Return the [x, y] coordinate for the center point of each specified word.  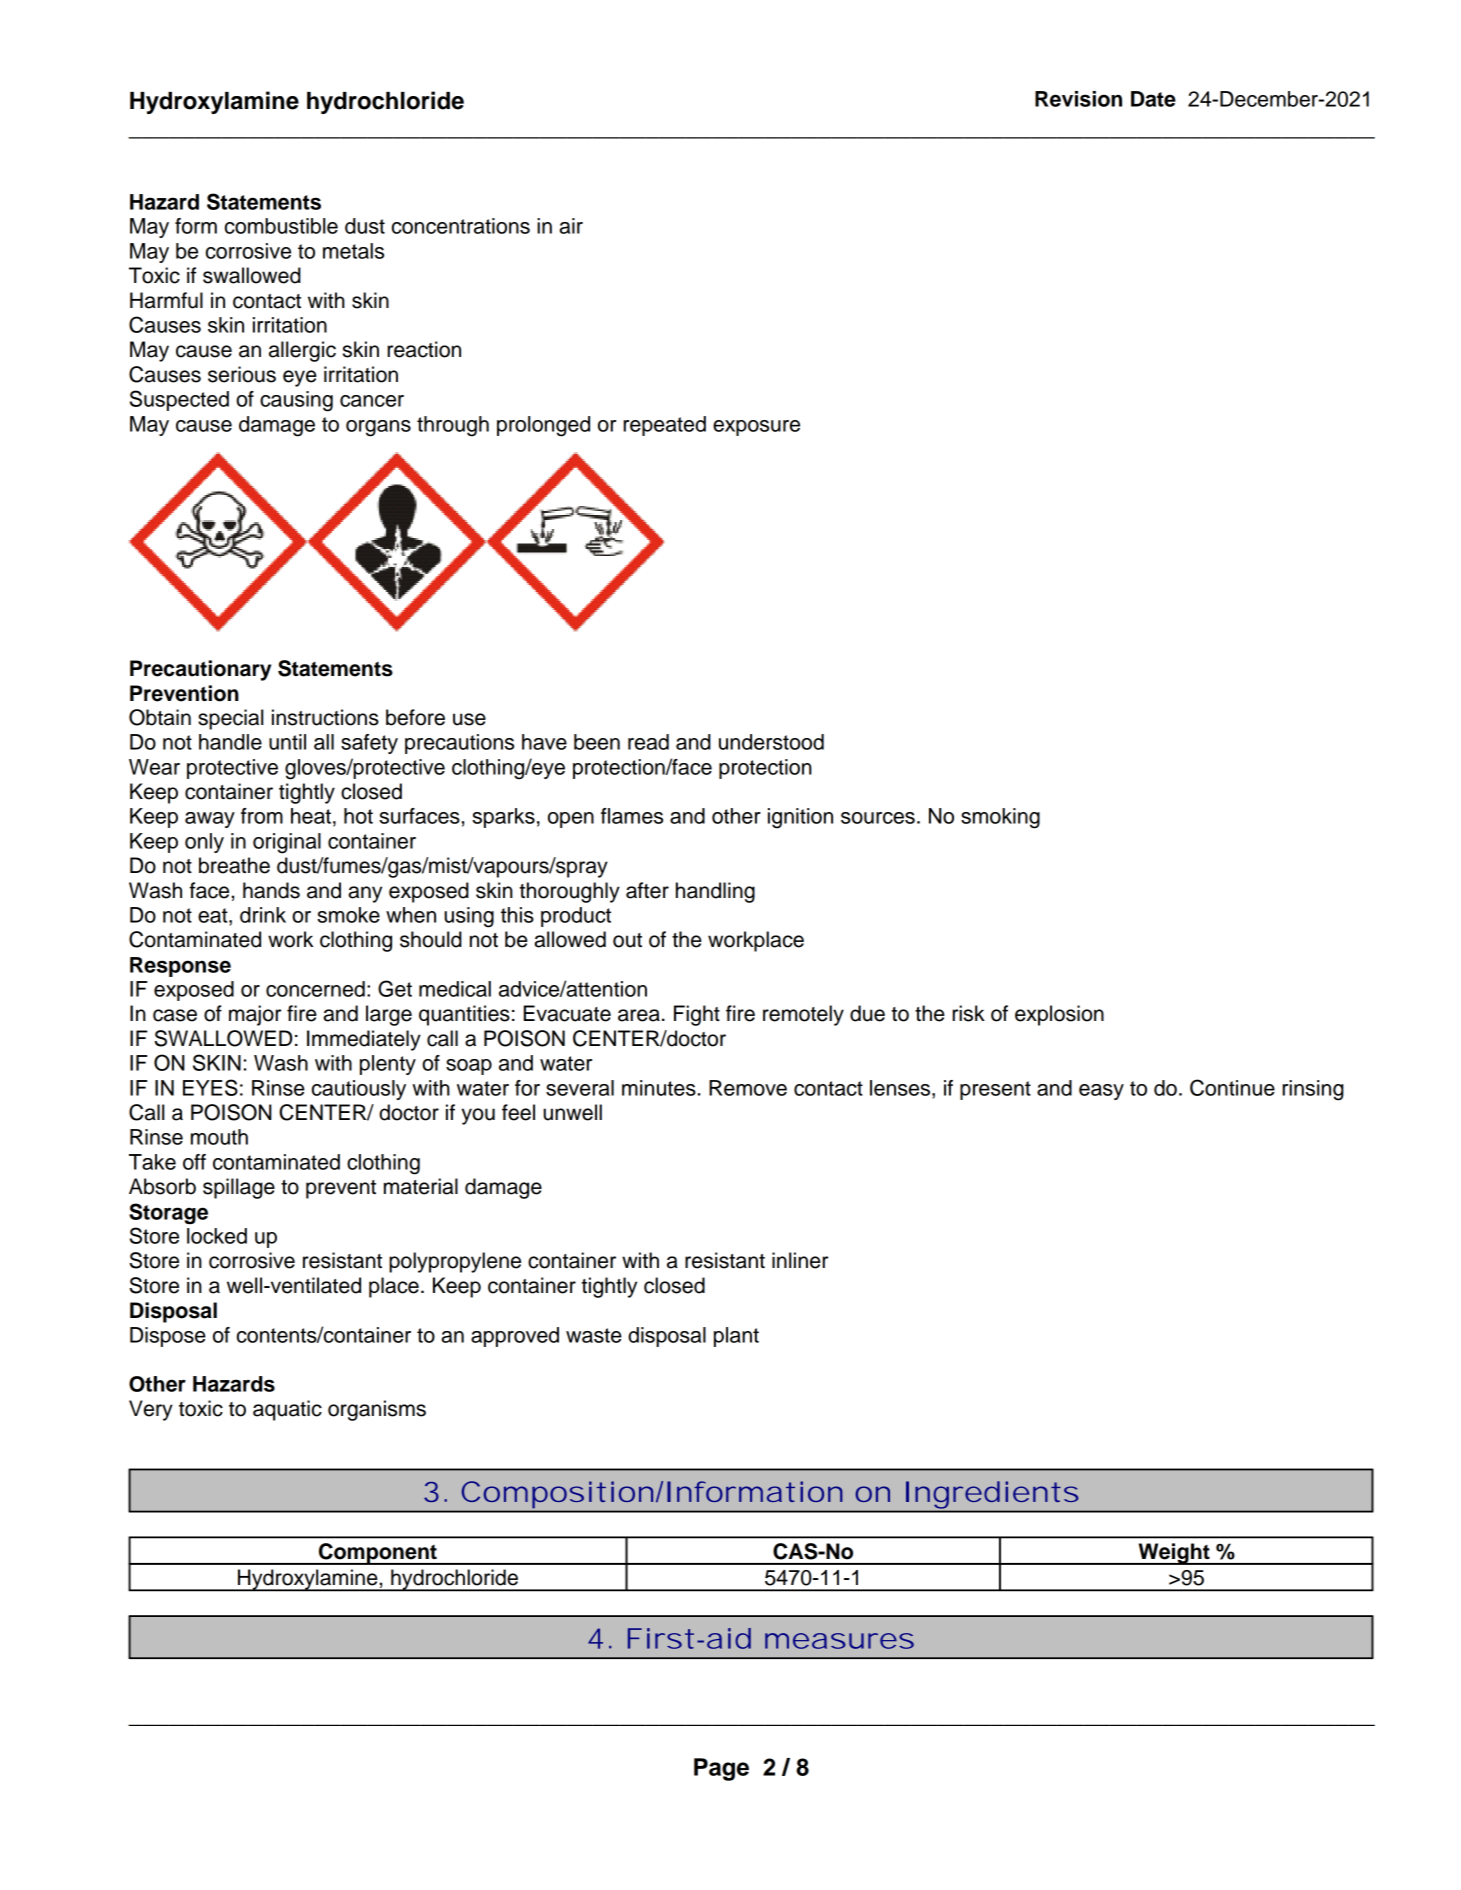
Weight [1174, 1554]
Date [1153, 99]
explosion [1059, 1015]
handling [715, 892]
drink [263, 915]
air [571, 226]
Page [721, 1769]
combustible [281, 226]
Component [378, 1554]
